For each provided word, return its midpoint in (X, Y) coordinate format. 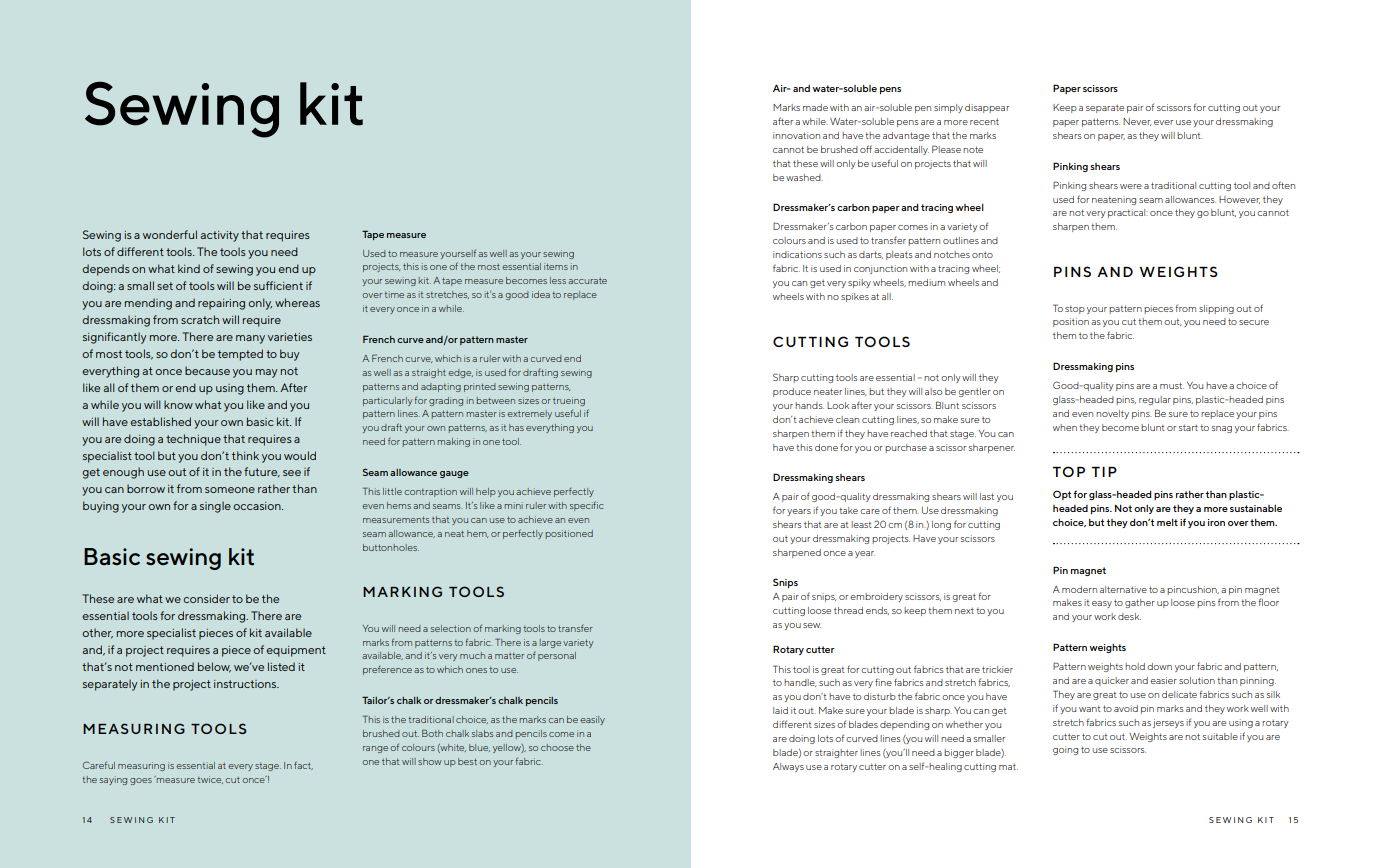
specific (586, 506)
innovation (796, 135)
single (215, 507)
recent (984, 122)
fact (303, 765)
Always (788, 767)
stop (1075, 310)
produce (792, 392)
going (1065, 750)
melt (1167, 522)
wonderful (170, 234)
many (250, 339)
